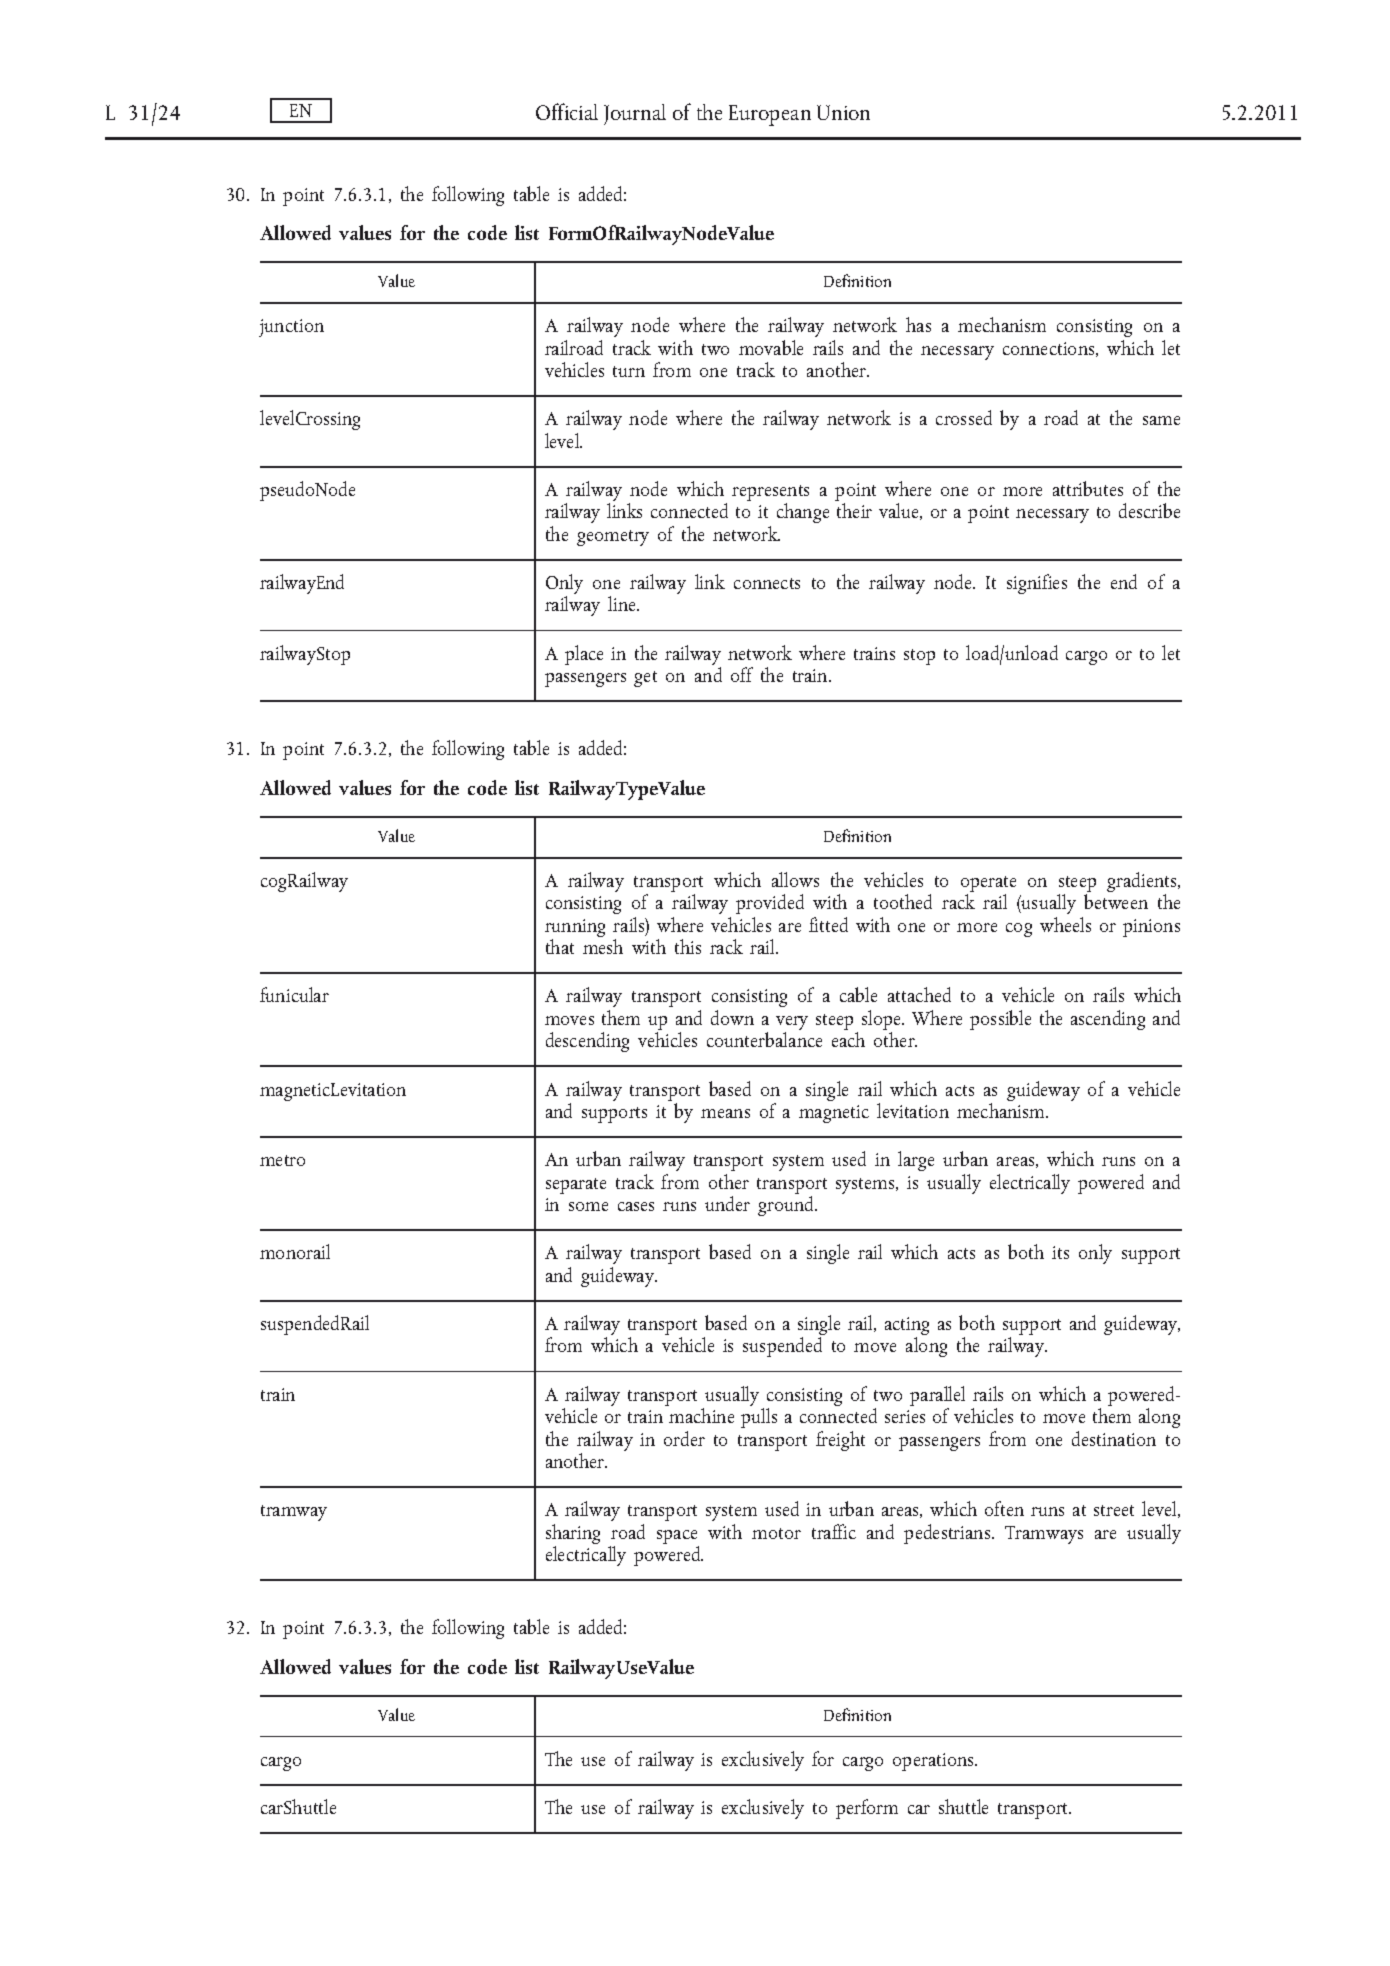 This screenshot has height=1966, width=1390. I want to click on wheels, so click(1065, 924).
